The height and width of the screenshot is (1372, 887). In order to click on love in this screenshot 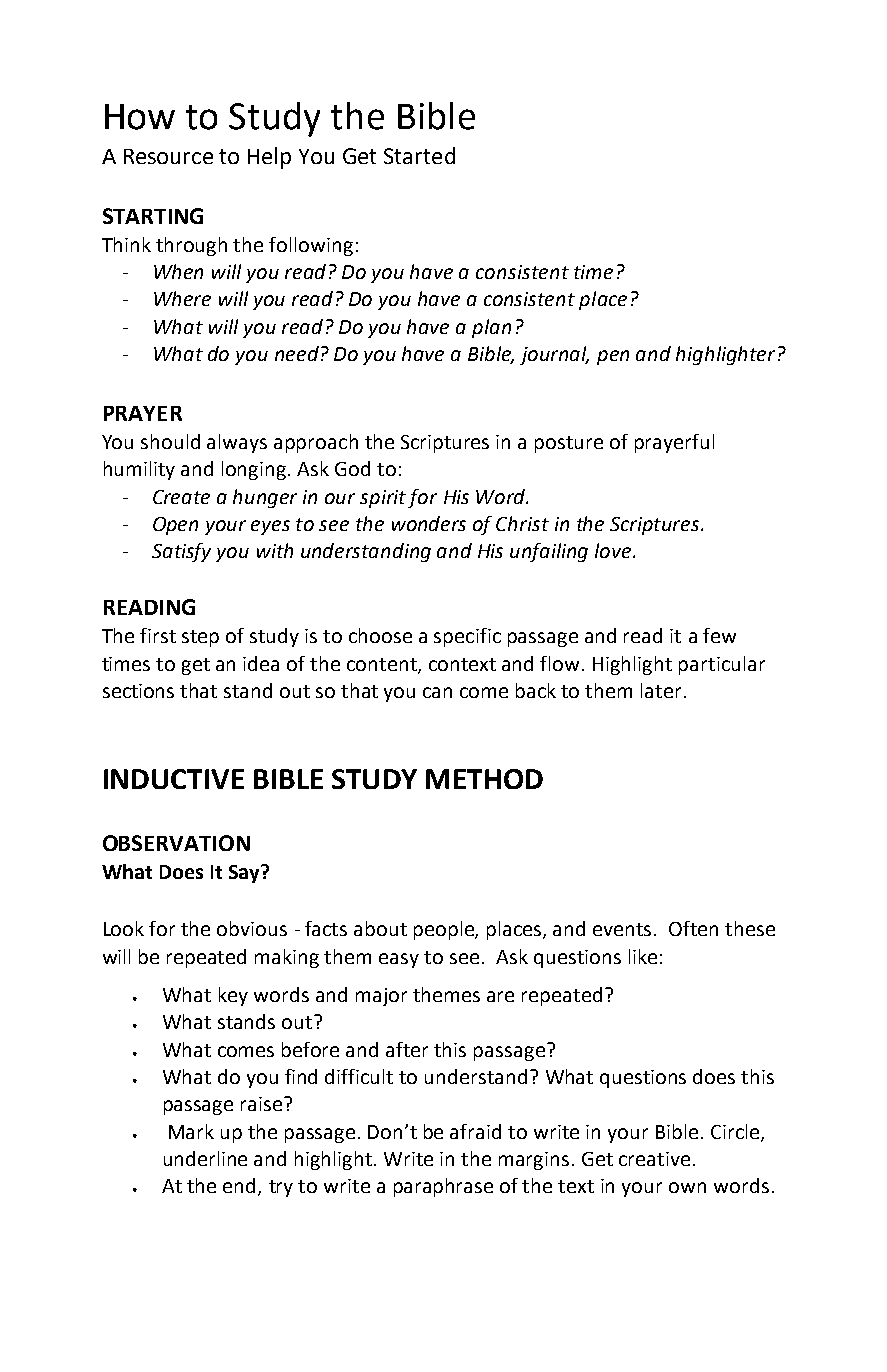, I will do `click(614, 550)`.
